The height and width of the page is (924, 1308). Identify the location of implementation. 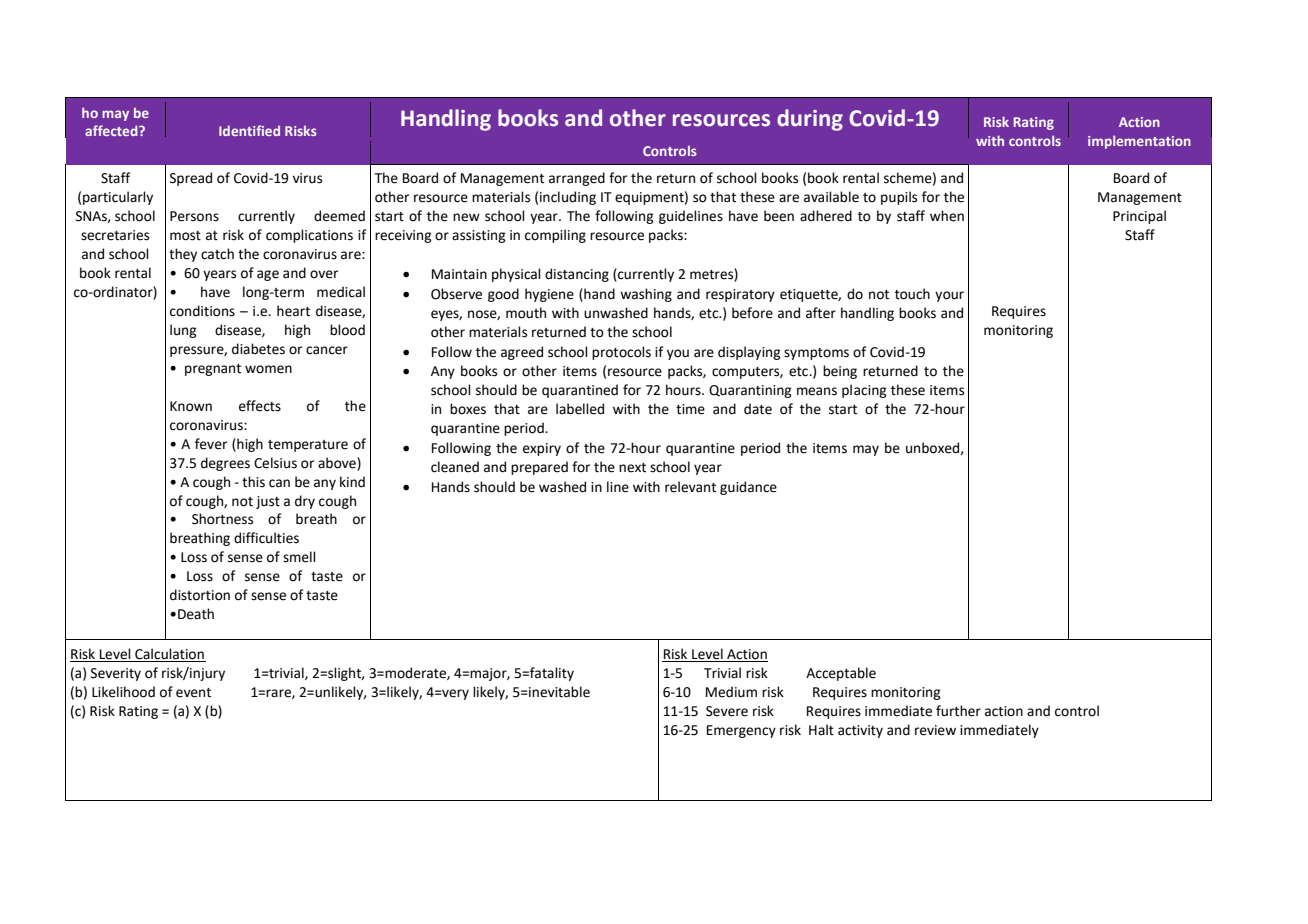
(1139, 142).
